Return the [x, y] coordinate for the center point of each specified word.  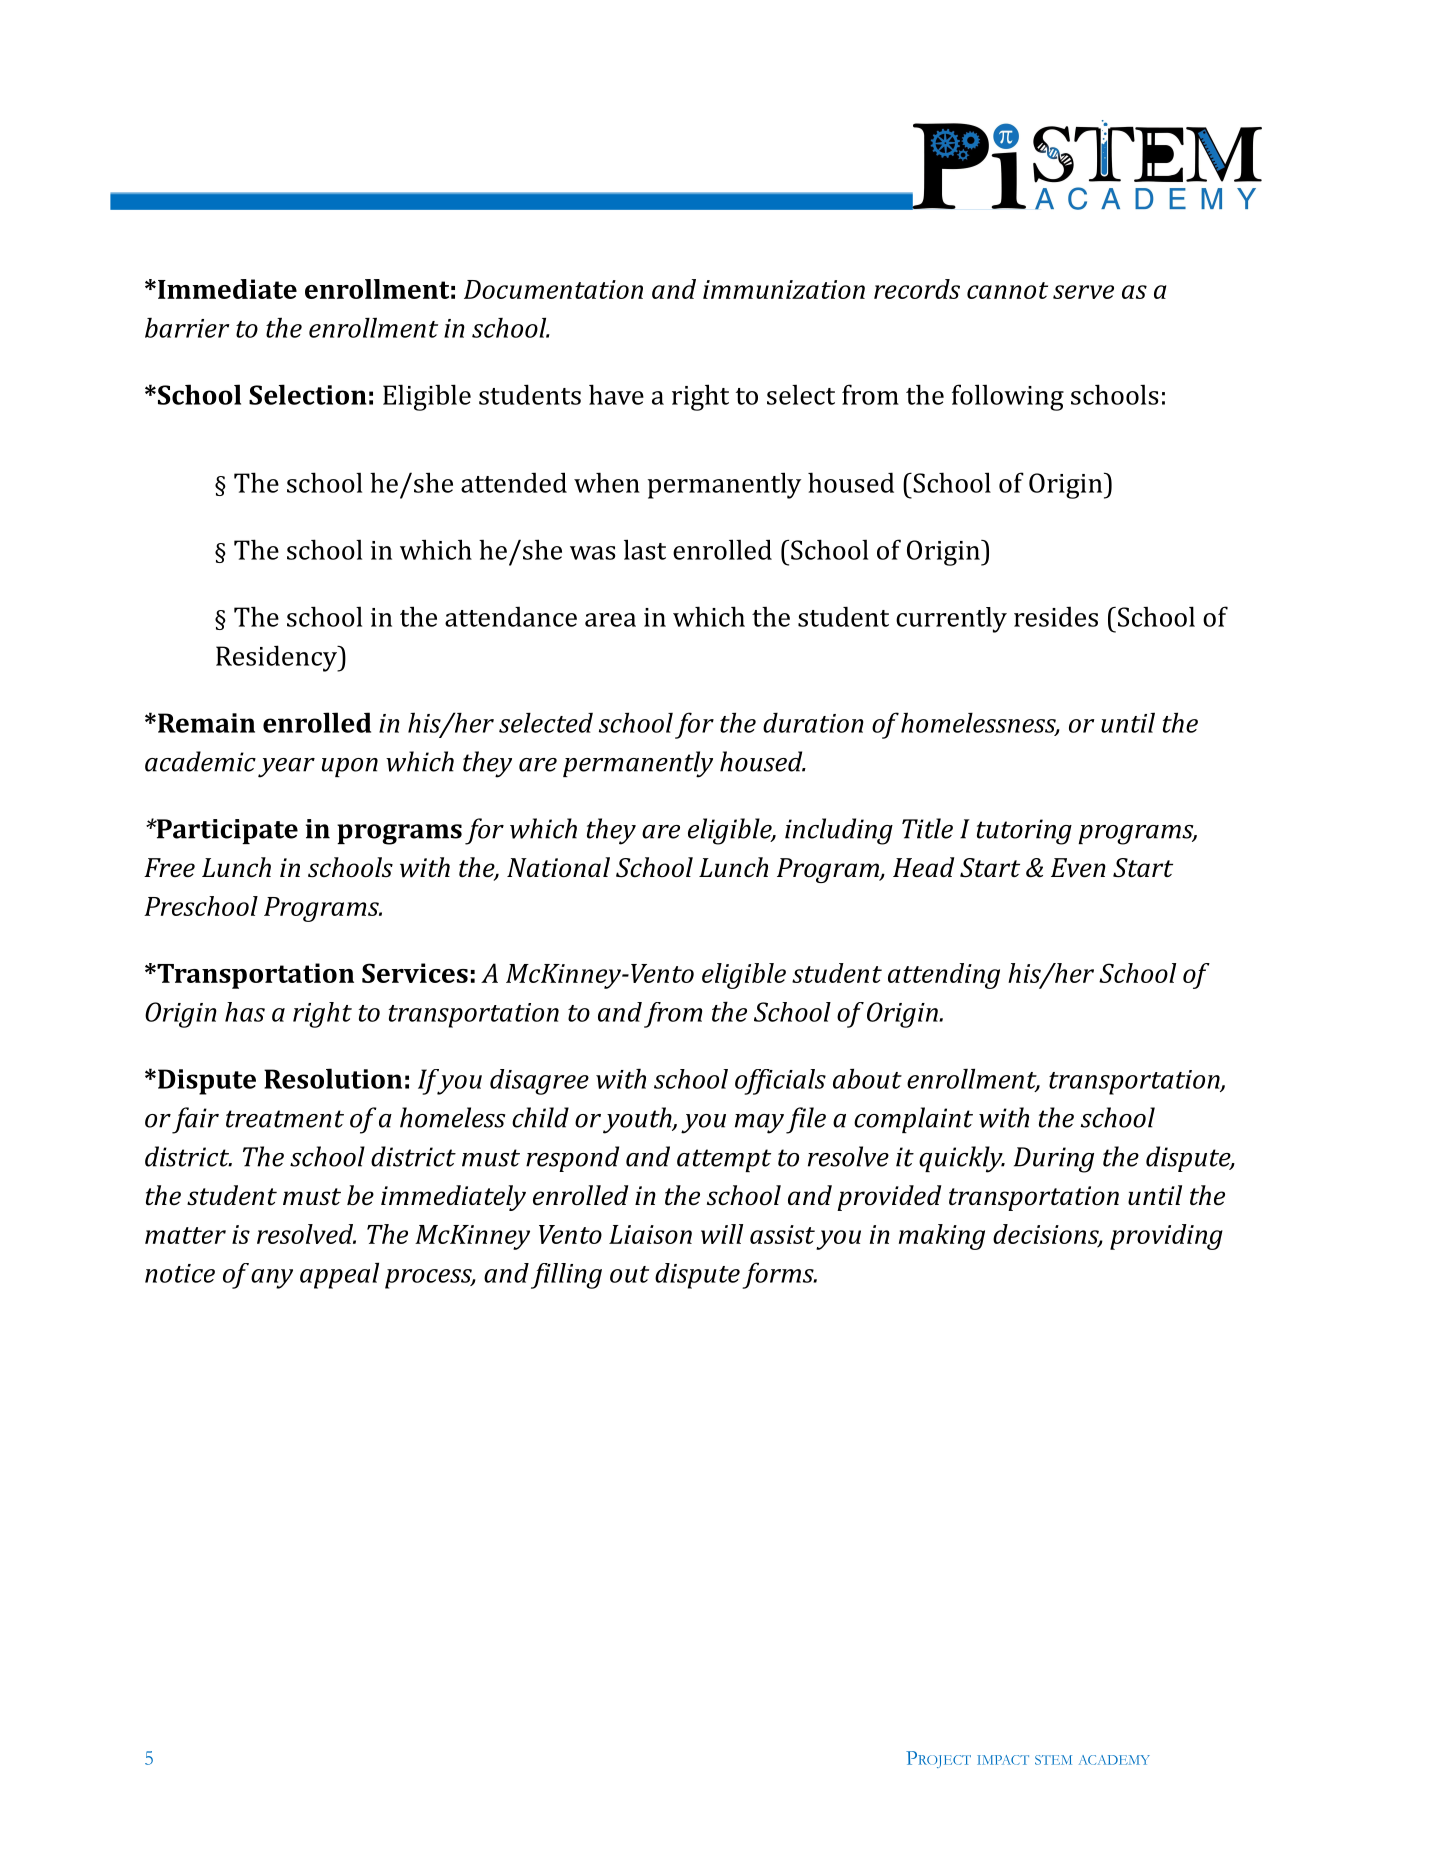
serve [1083, 292]
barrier [187, 328]
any [272, 1279]
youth [638, 1120]
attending [944, 976]
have [616, 394]
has [245, 1012]
